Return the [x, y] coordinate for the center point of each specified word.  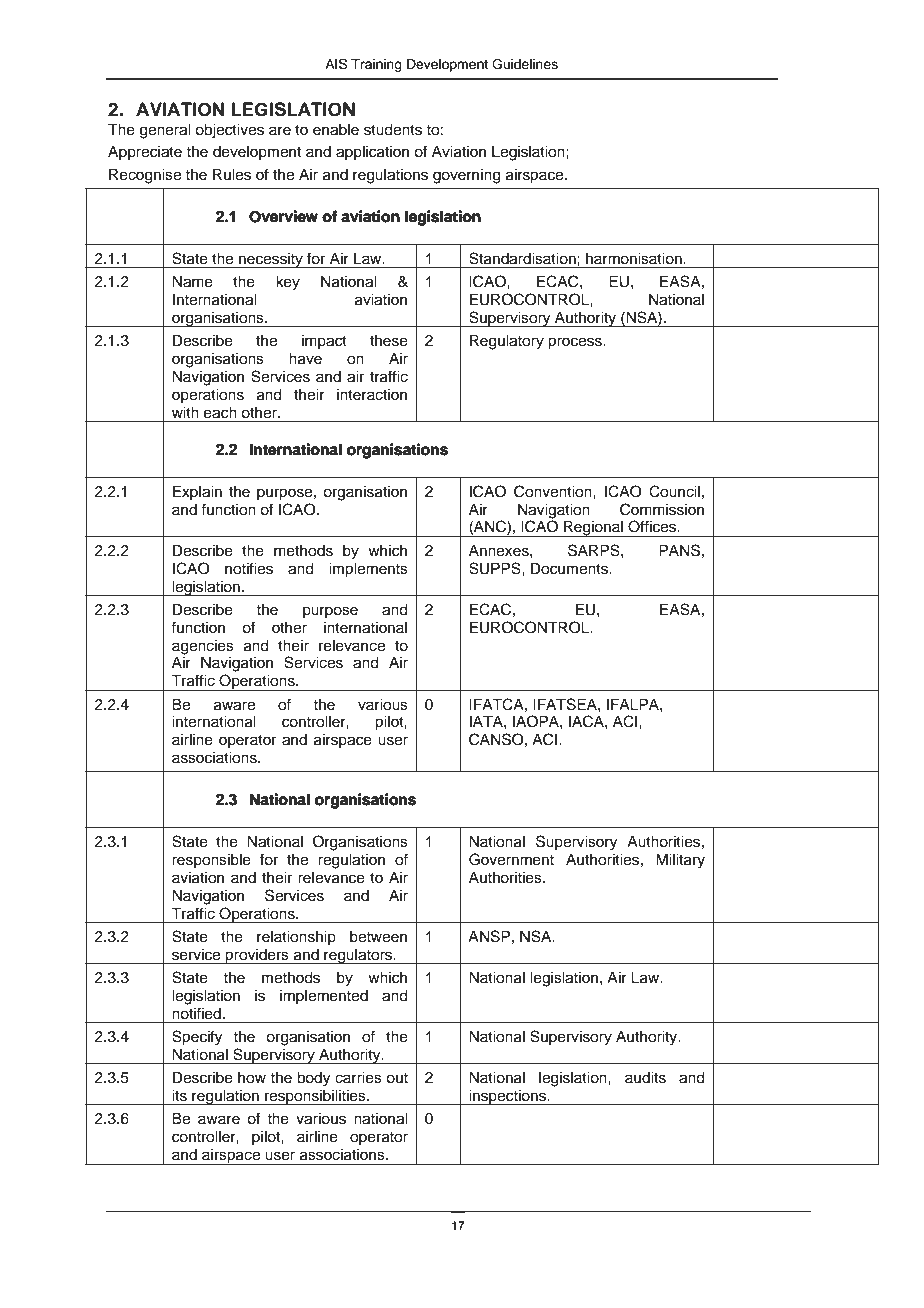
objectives [229, 131]
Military [680, 861]
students [393, 130]
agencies [203, 647]
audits [645, 1078]
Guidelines [525, 64]
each [220, 413]
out [397, 1078]
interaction [372, 395]
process [576, 343]
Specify [197, 1038]
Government [511, 859]
